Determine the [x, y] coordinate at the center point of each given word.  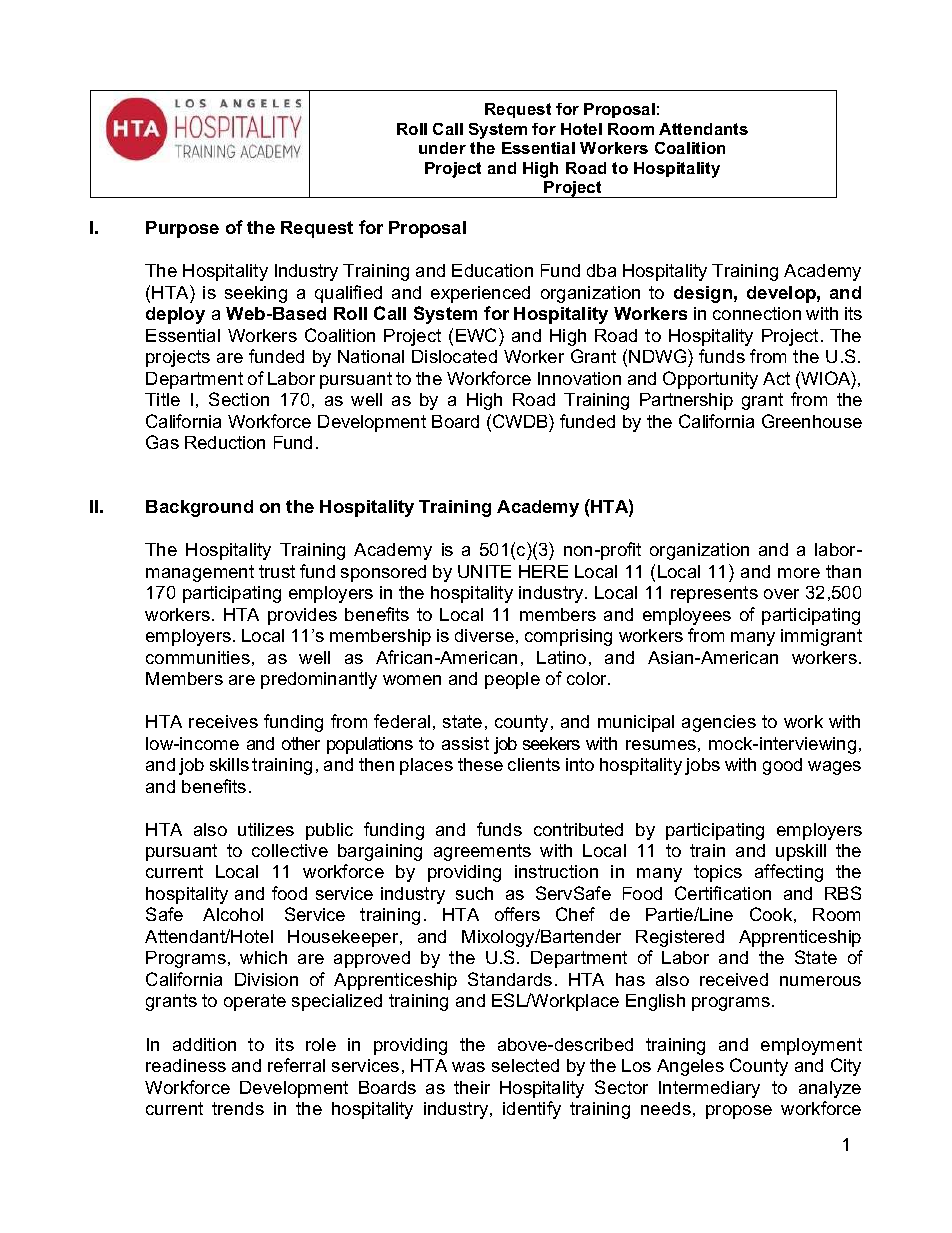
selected [525, 1065]
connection [757, 313]
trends [238, 1108]
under [442, 148]
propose [739, 1112]
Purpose [182, 229]
